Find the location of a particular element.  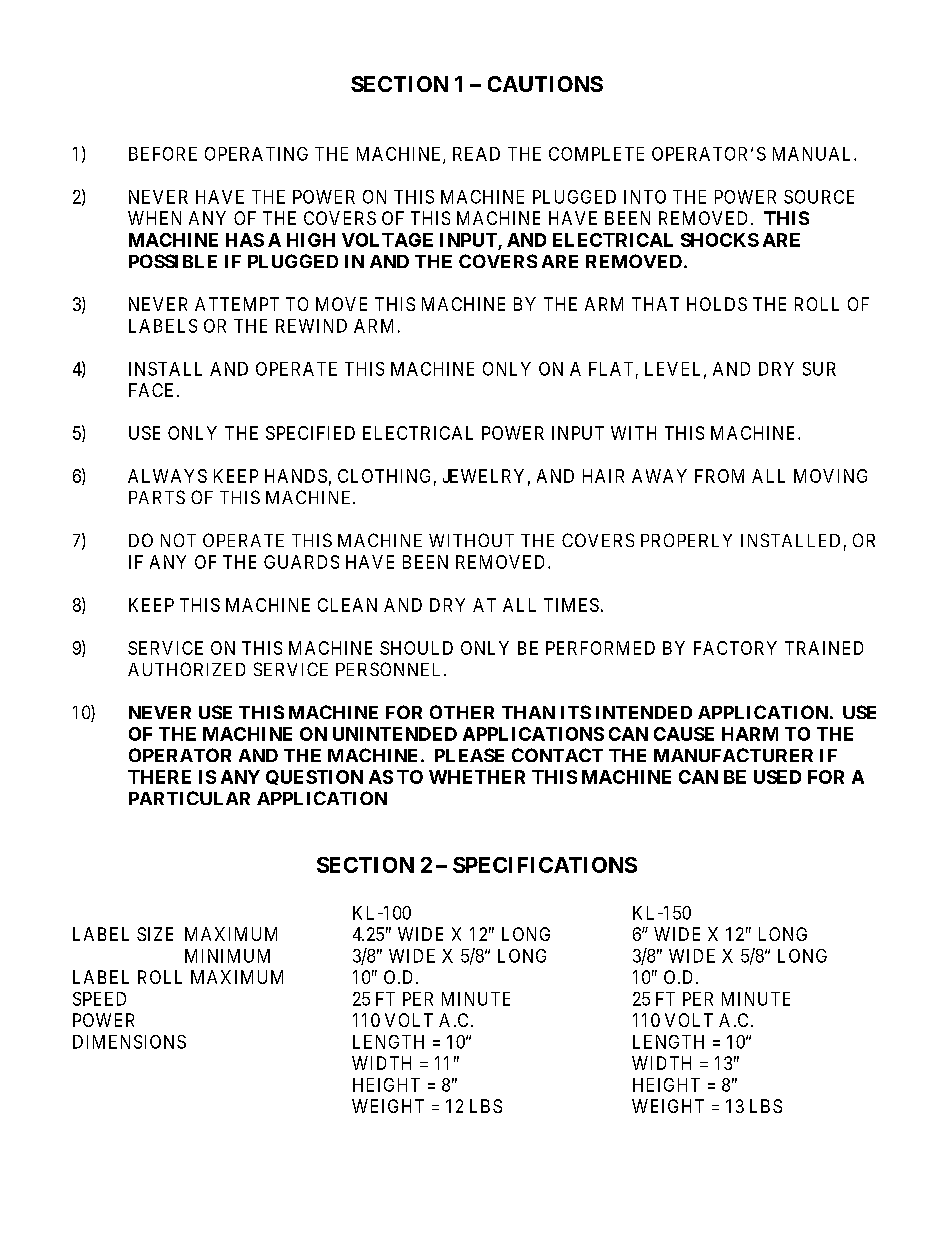

READ is located at coordinates (476, 154).
